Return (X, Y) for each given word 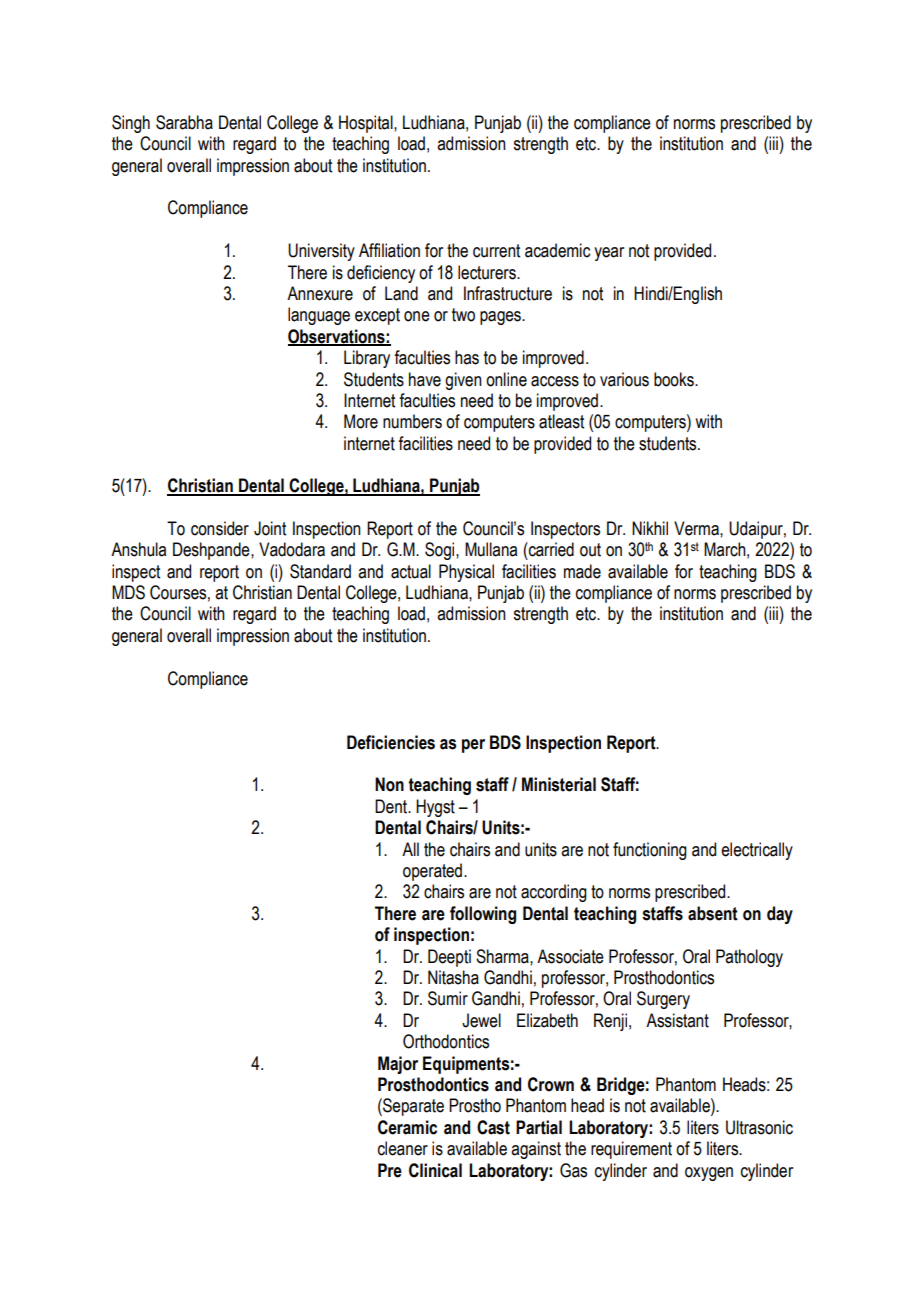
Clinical (435, 1170)
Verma (697, 528)
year (609, 254)
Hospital (367, 124)
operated (434, 872)
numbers (412, 421)
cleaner (403, 1148)
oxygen (709, 1174)
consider (220, 528)
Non (389, 784)
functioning (650, 851)
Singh (131, 124)
